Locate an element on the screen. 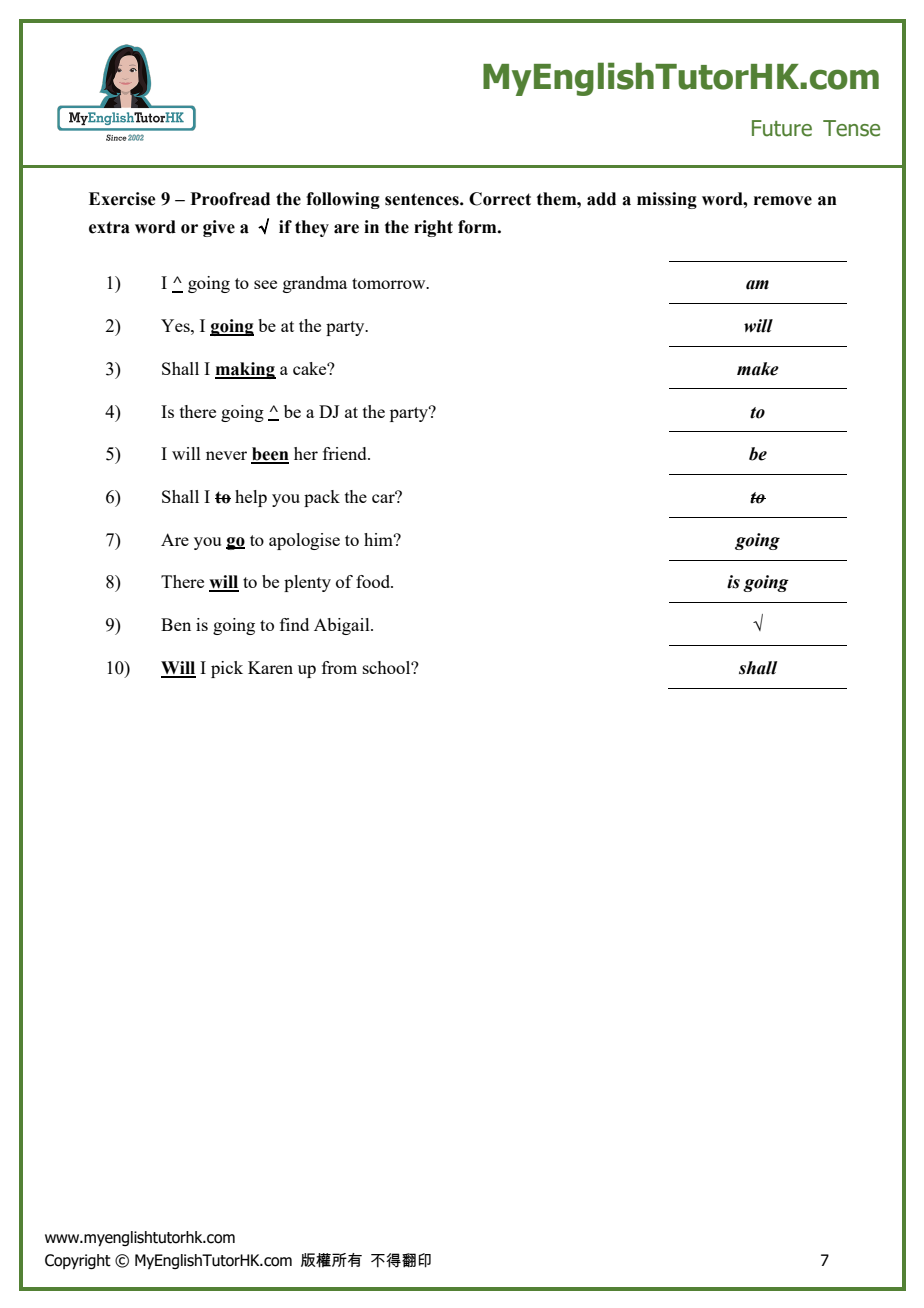 The height and width of the screenshot is (1308, 924). apologise is located at coordinates (304, 541).
